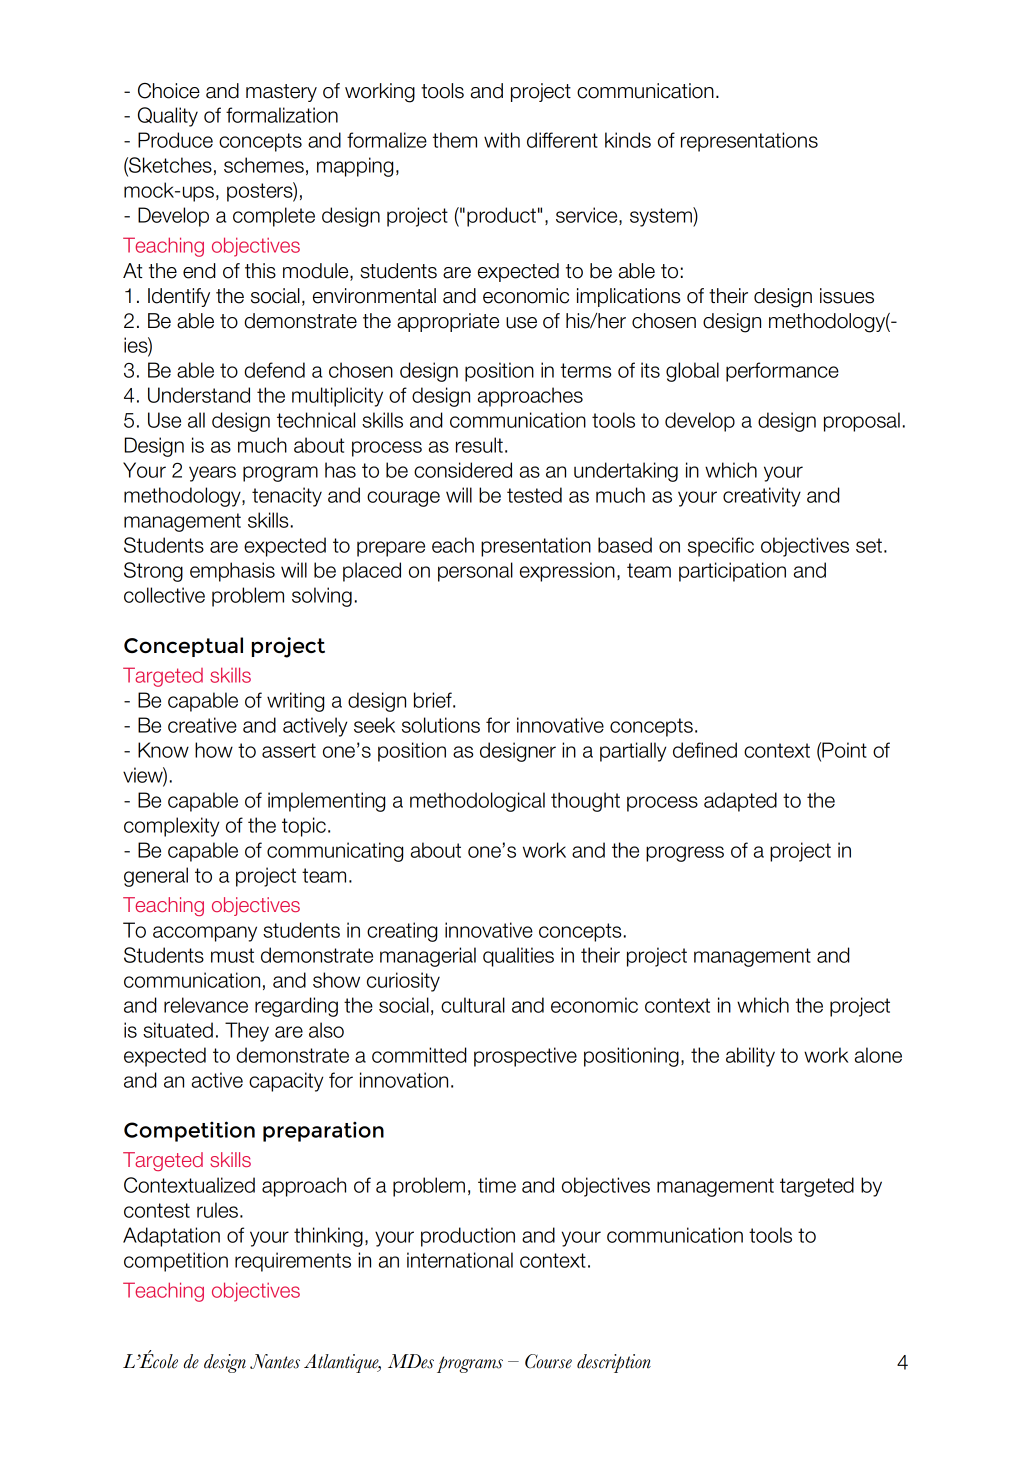 This document has width=1031, height=1459. Describe the element at coordinates (282, 115) in the document. I see `formalization` at that location.
